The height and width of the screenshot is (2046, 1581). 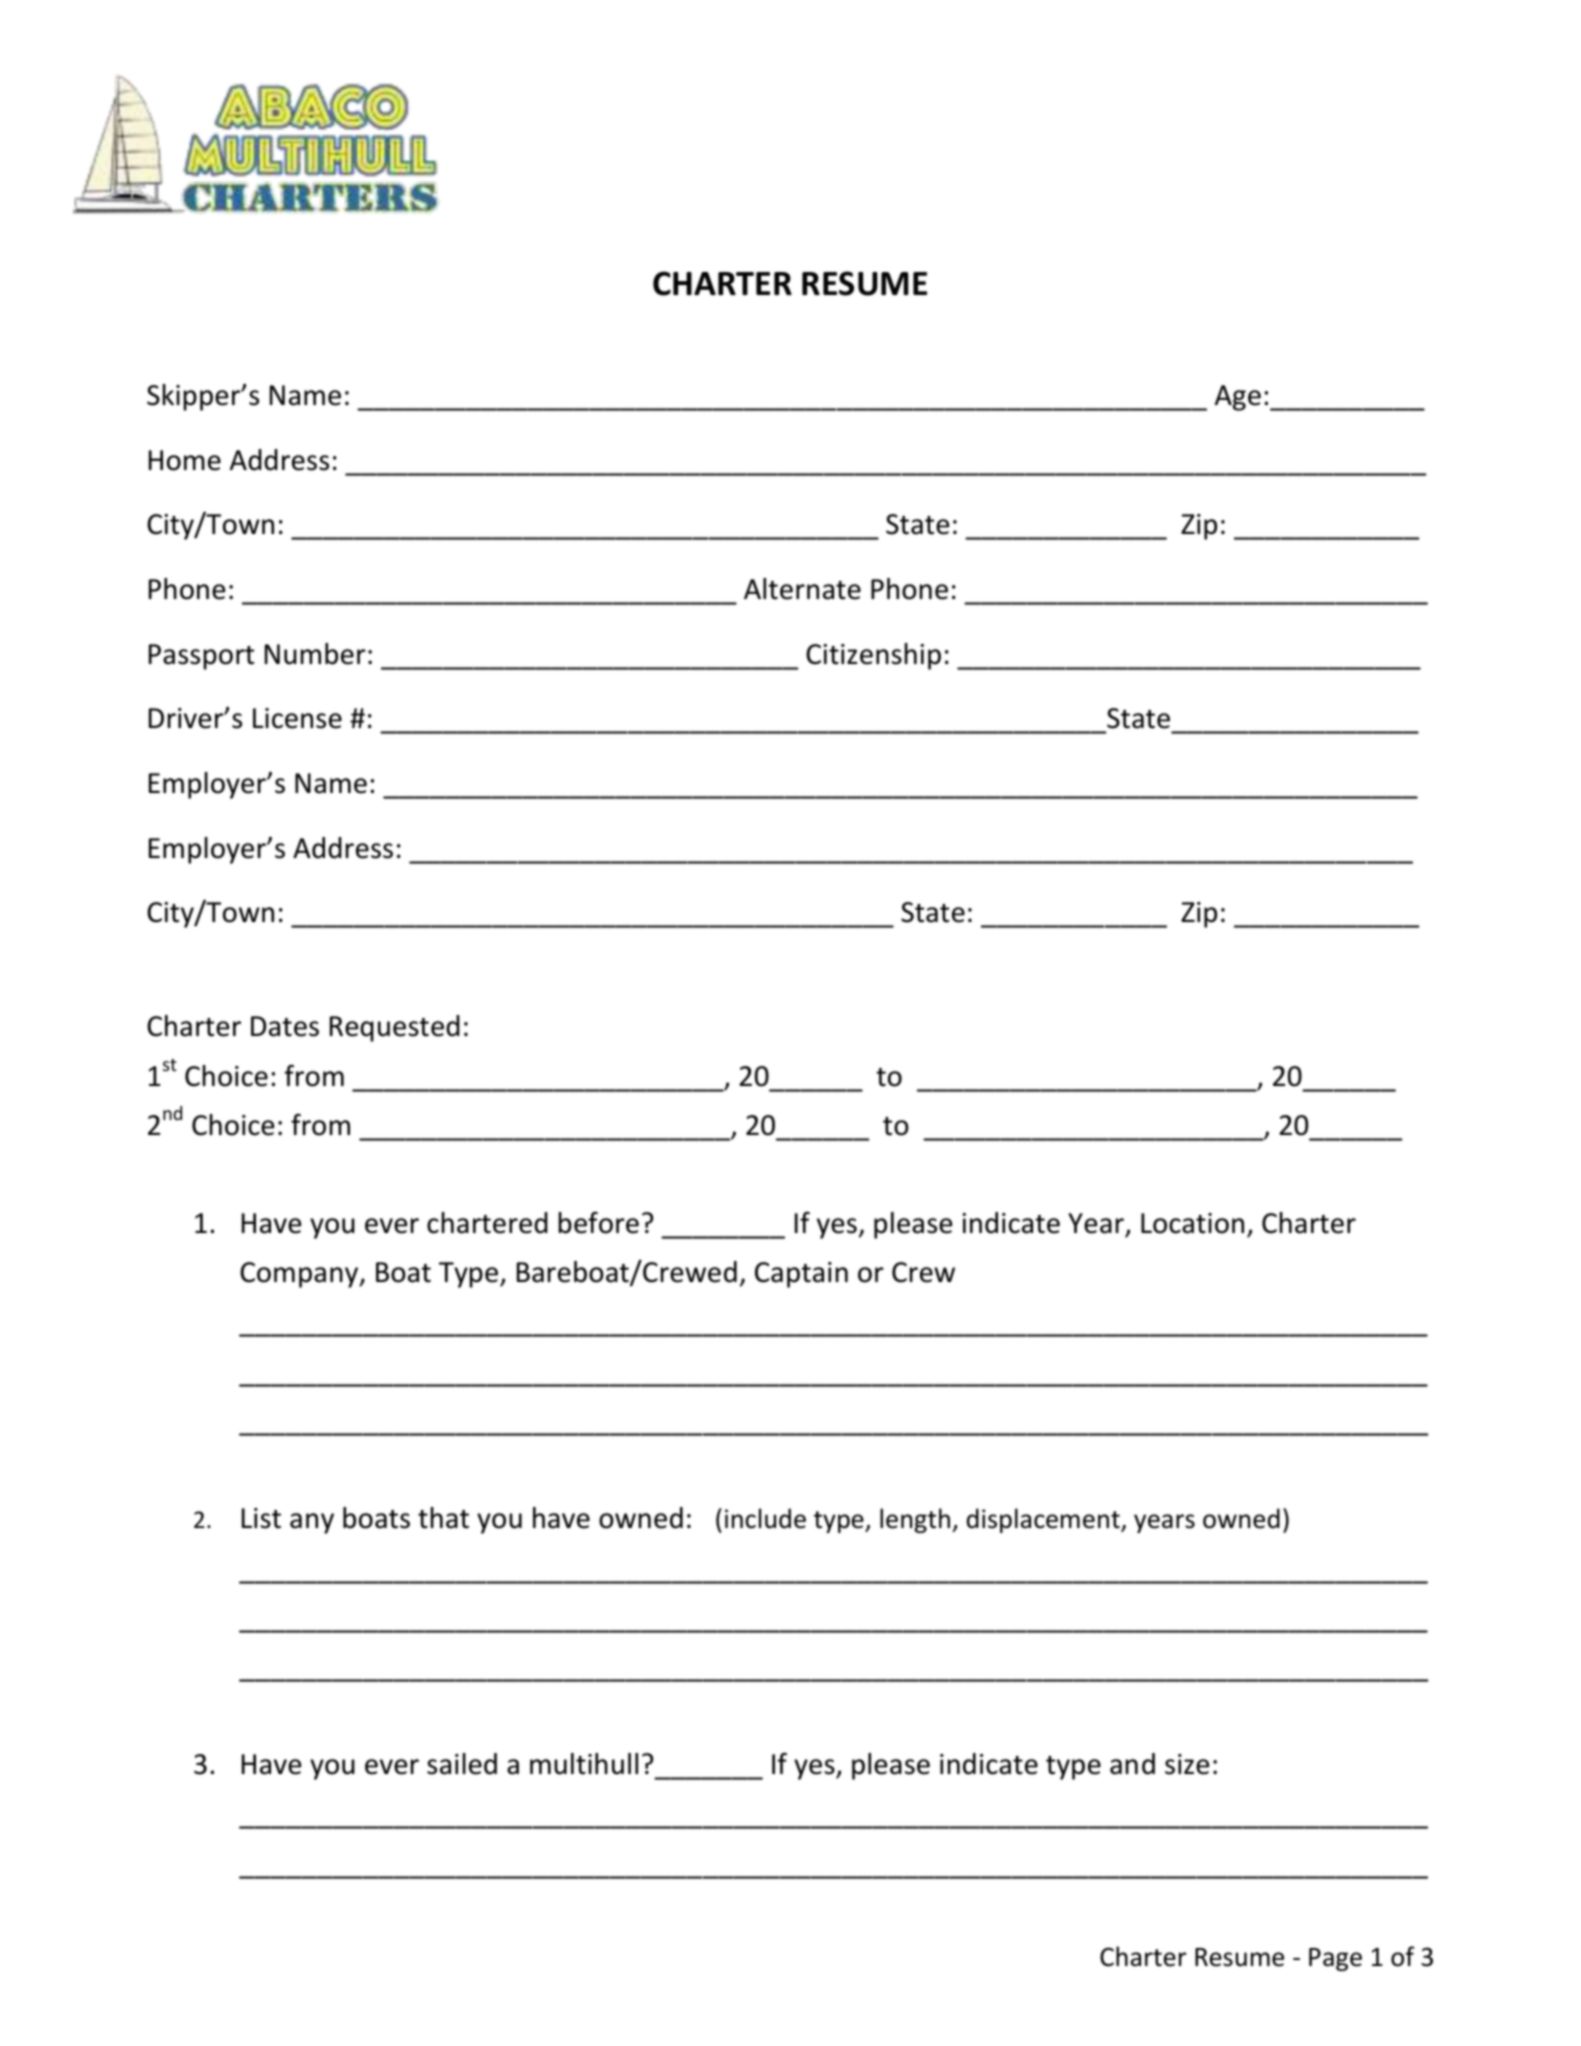 I want to click on that, so click(x=443, y=1518).
